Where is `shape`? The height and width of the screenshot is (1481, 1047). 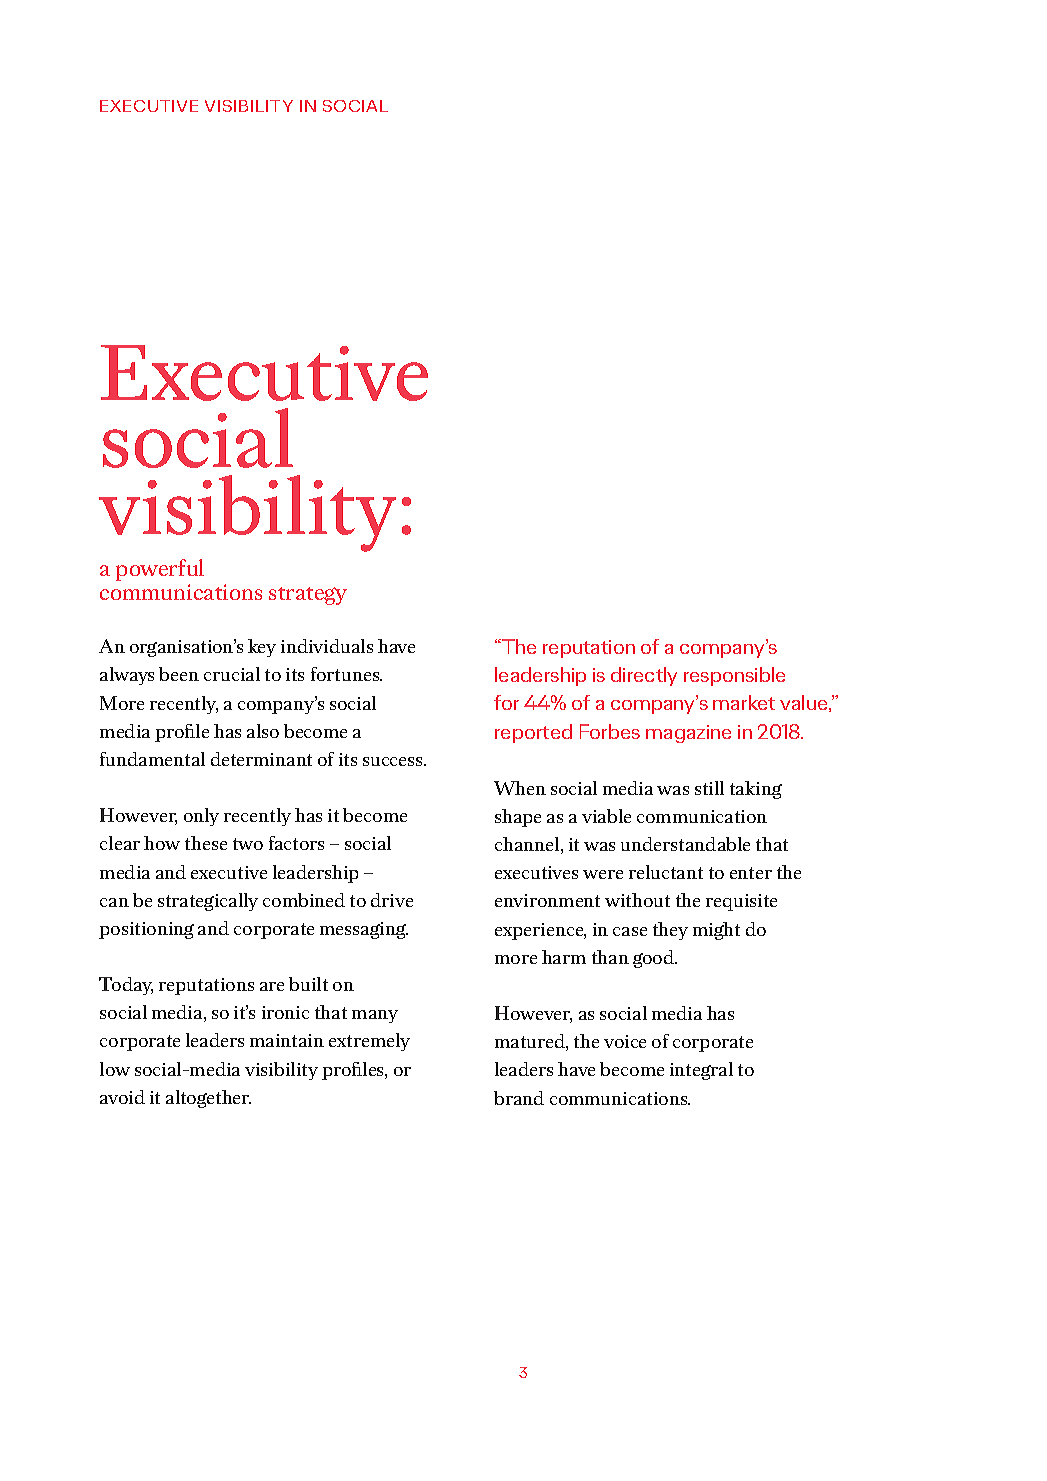
shape is located at coordinates (518, 818).
